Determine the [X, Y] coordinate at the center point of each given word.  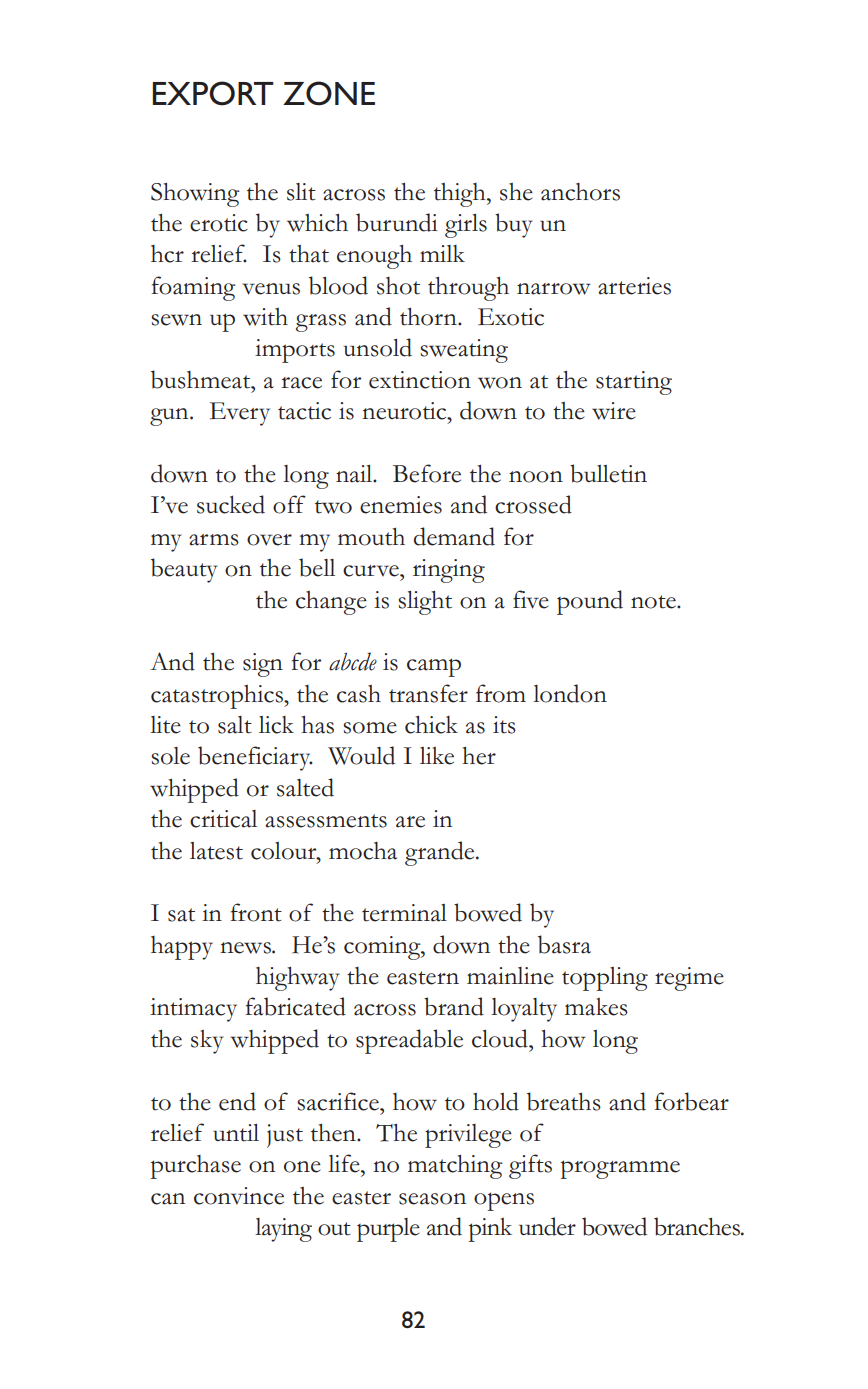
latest [216, 851]
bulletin [608, 473]
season [432, 1199]
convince [239, 1196]
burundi [397, 222]
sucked [231, 504]
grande [441, 853]
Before [427, 473]
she [516, 192]
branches [698, 1226]
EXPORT [213, 93]
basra [564, 944]
